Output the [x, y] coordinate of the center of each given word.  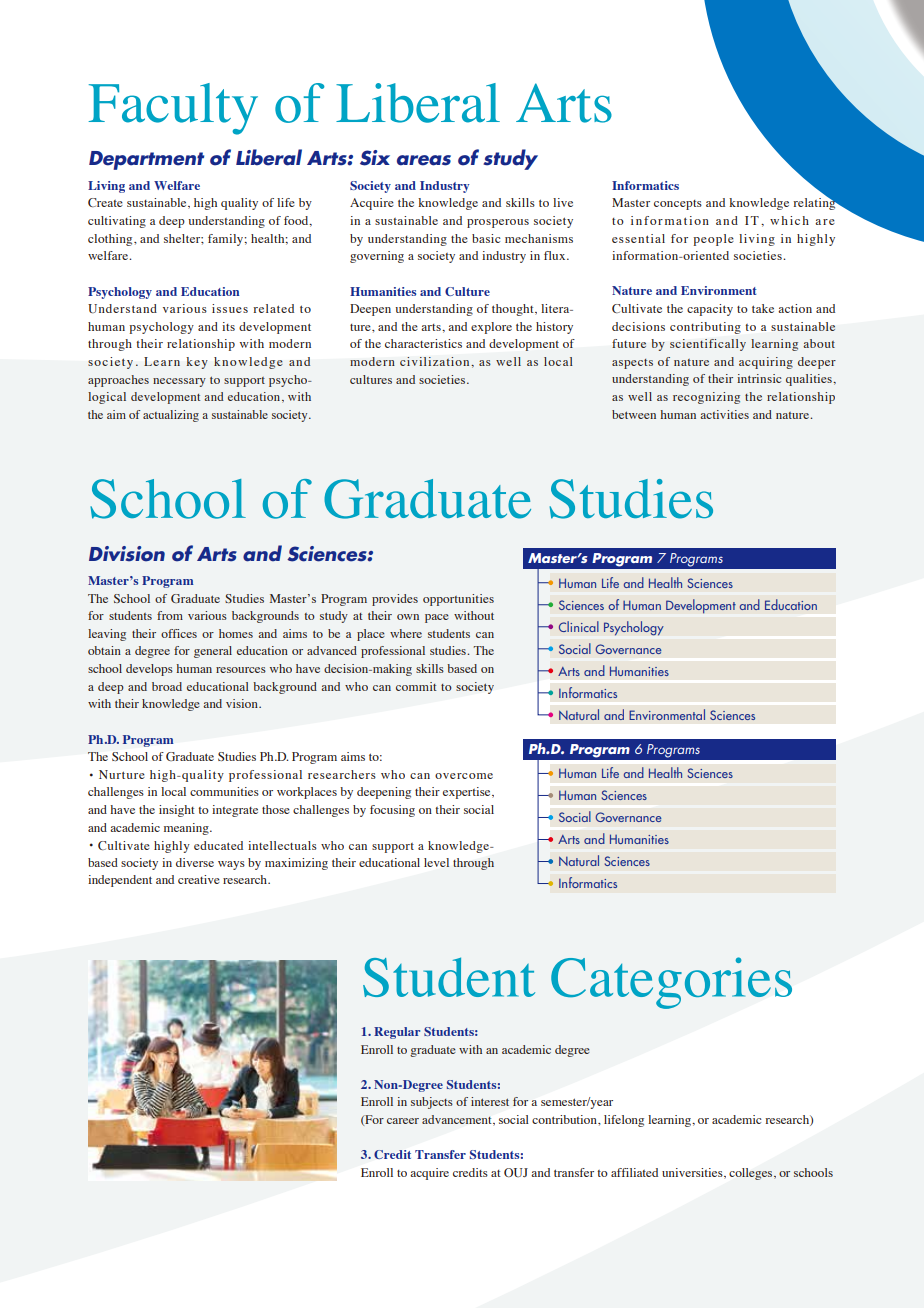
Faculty [173, 109]
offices [179, 633]
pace [437, 618]
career [403, 1121]
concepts [678, 205]
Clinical [579, 626]
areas [424, 160]
